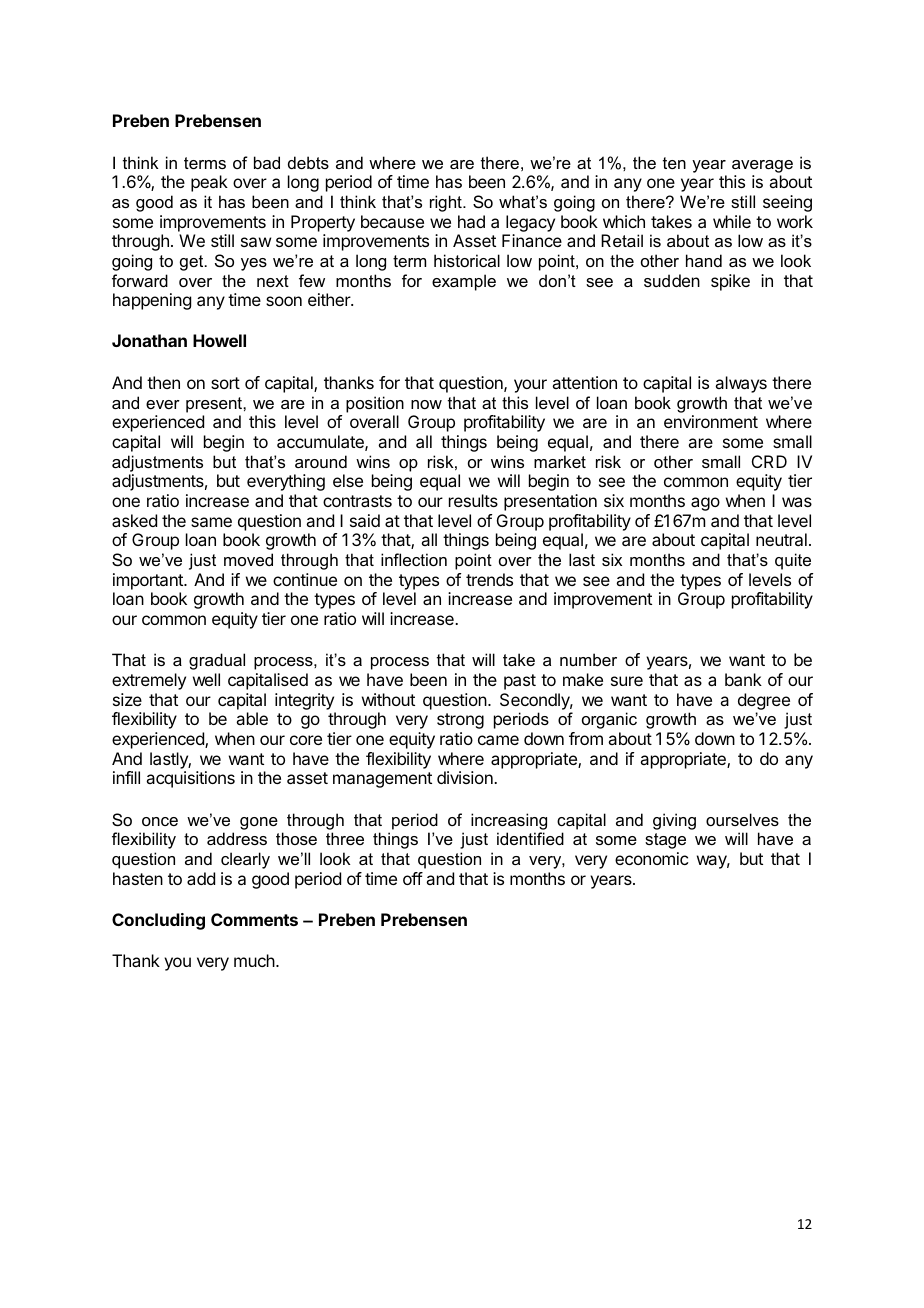 Image resolution: width=924 pixels, height=1308 pixels. I want to click on peak, so click(209, 183).
